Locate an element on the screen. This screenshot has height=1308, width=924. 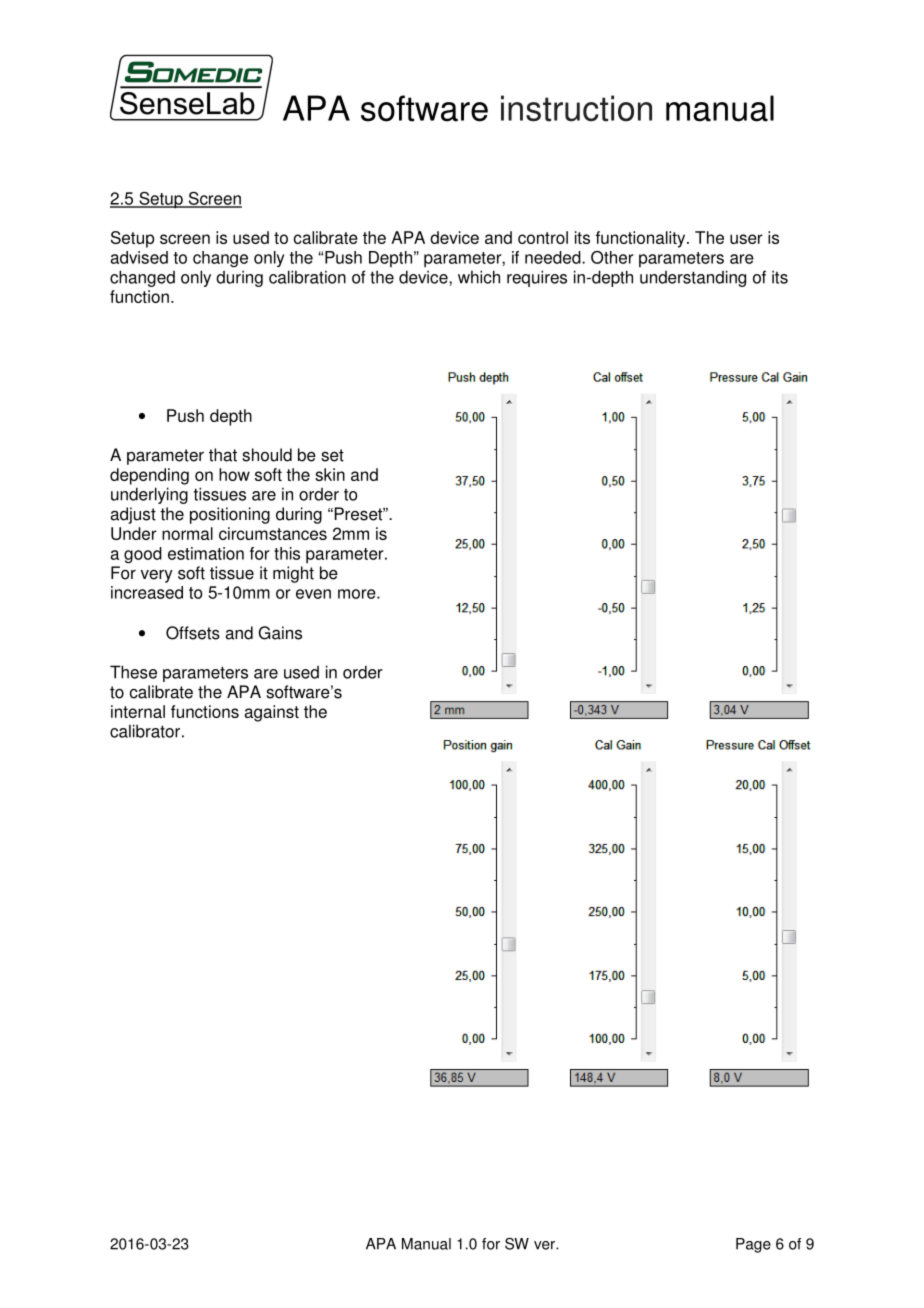
internal is located at coordinates (138, 711).
